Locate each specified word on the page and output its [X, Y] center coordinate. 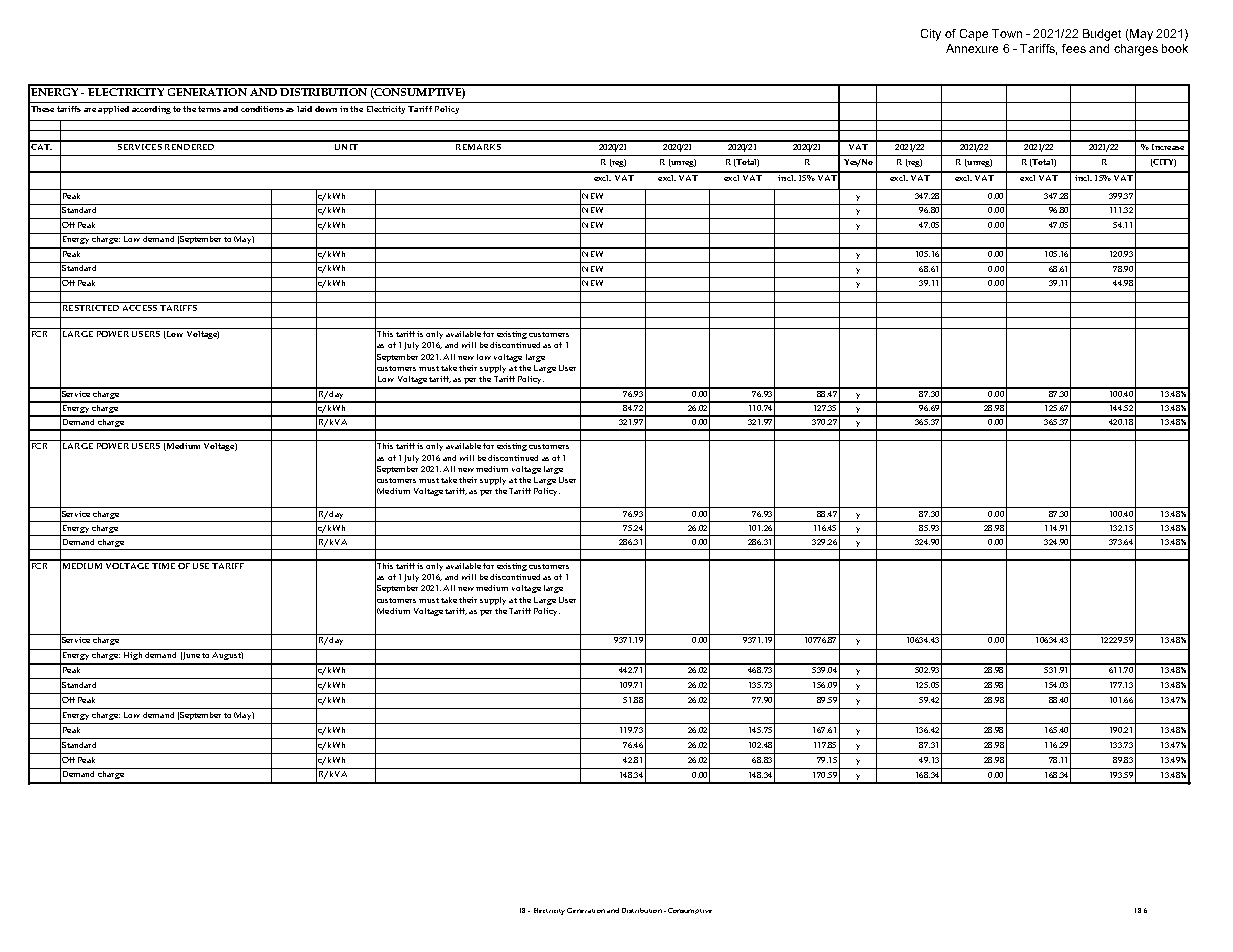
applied [113, 110]
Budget [1102, 35]
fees [1074, 48]
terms [209, 109]
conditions [262, 109]
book [1175, 48]
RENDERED [190, 145]
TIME [163, 564]
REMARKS [478, 145]
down [326, 109]
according [151, 110]
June [191, 654]
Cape [974, 35]
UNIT [346, 145]
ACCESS [139, 306]
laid [304, 109]
